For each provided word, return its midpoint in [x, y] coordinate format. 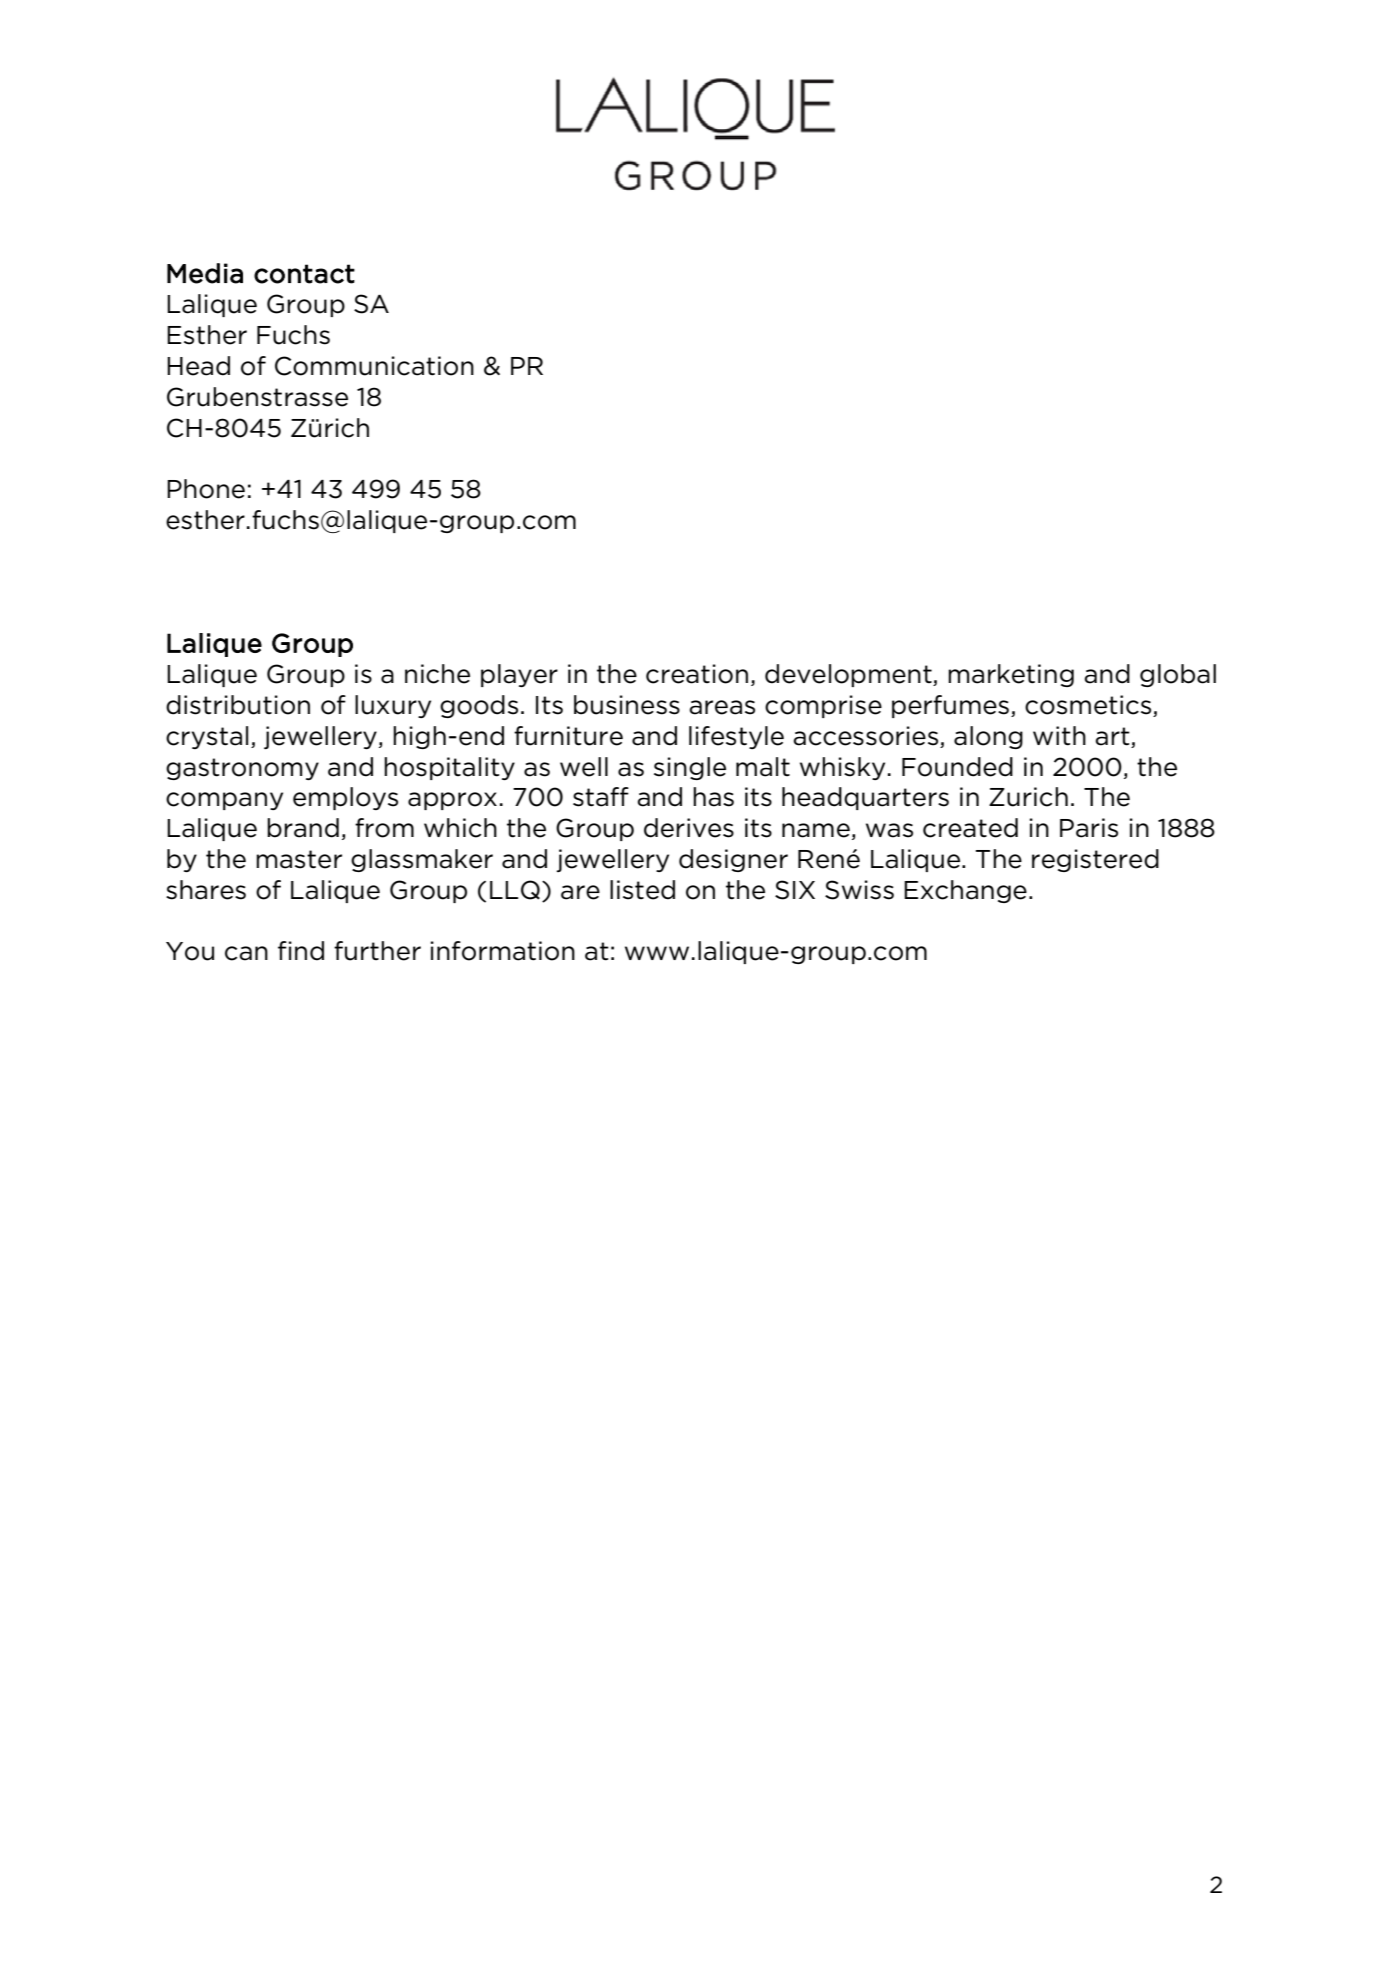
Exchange [965, 891]
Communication [374, 366]
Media [205, 273]
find [301, 951]
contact [304, 274]
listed [642, 890]
